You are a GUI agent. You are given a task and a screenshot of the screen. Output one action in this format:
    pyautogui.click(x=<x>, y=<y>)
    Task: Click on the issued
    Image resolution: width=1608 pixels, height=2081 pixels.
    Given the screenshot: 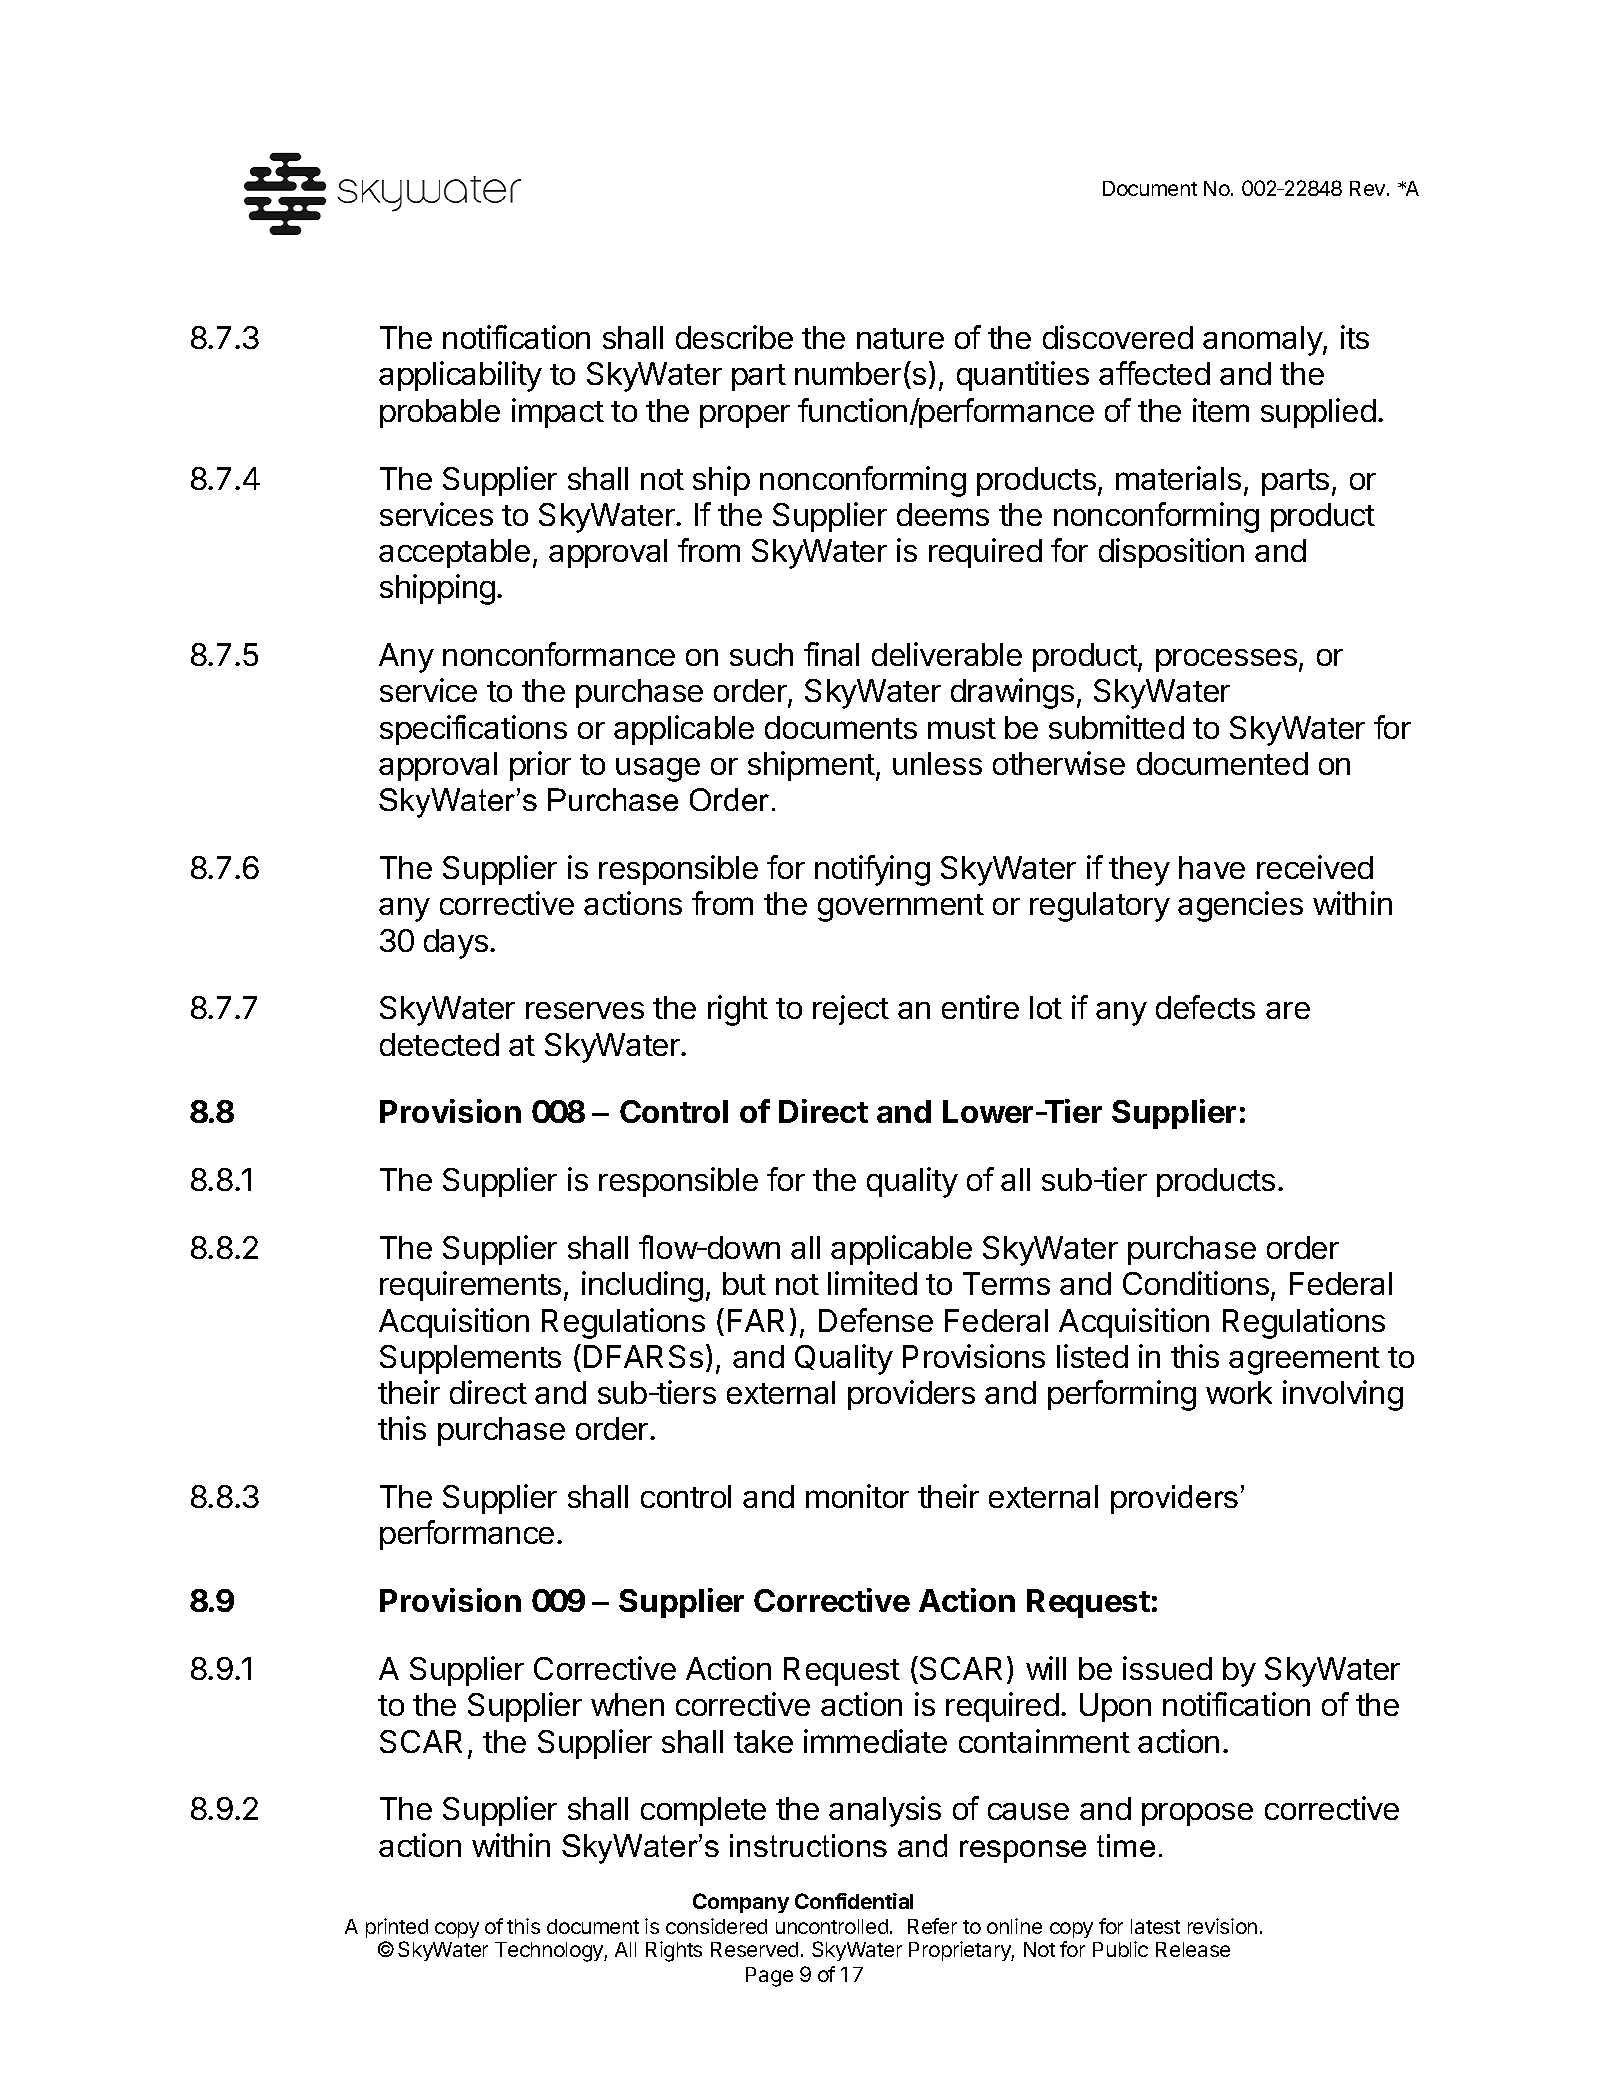 What is the action you would take?
    pyautogui.click(x=1167, y=1668)
